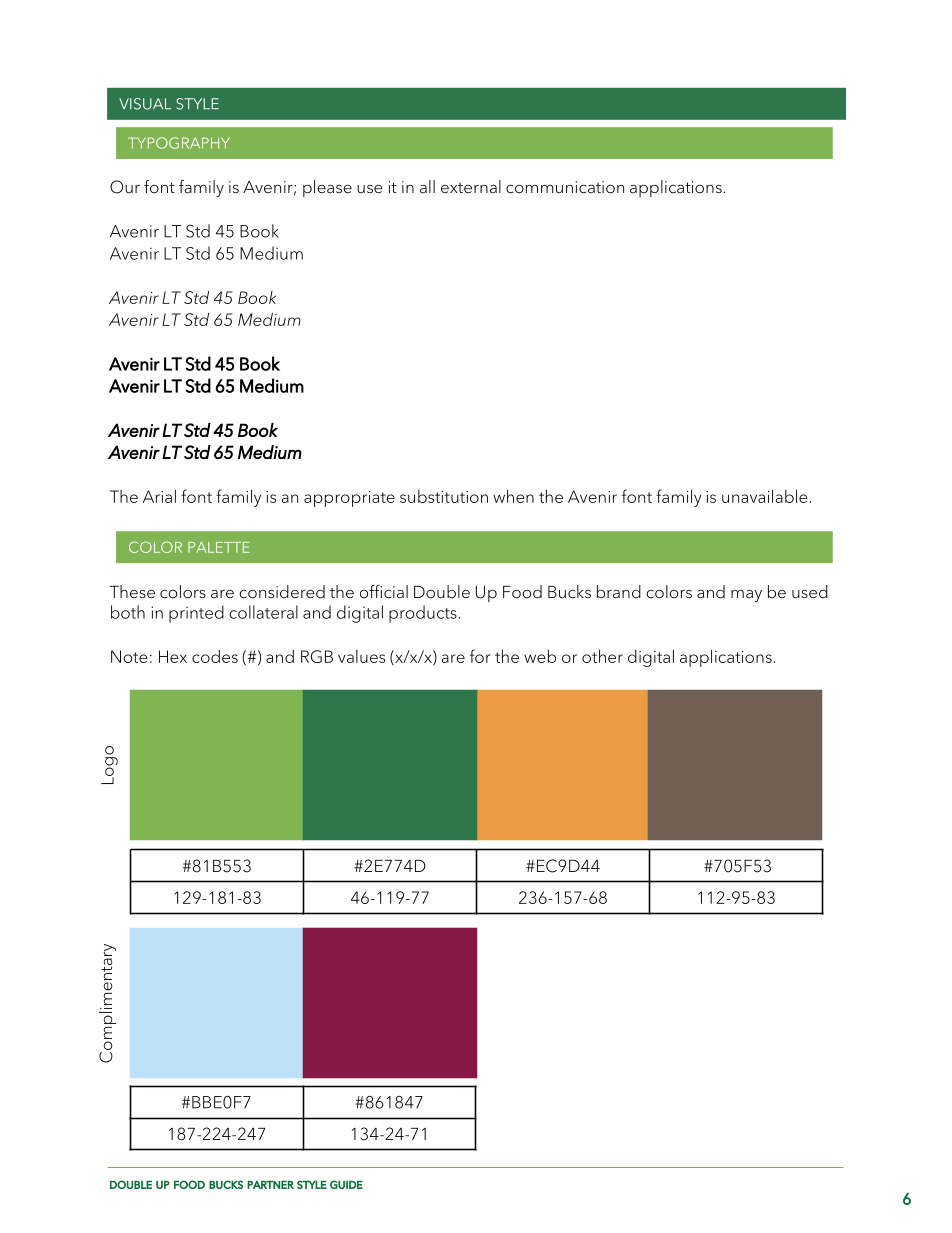 This screenshot has width=952, height=1233. I want to click on GUIDE, so click(346, 1184).
